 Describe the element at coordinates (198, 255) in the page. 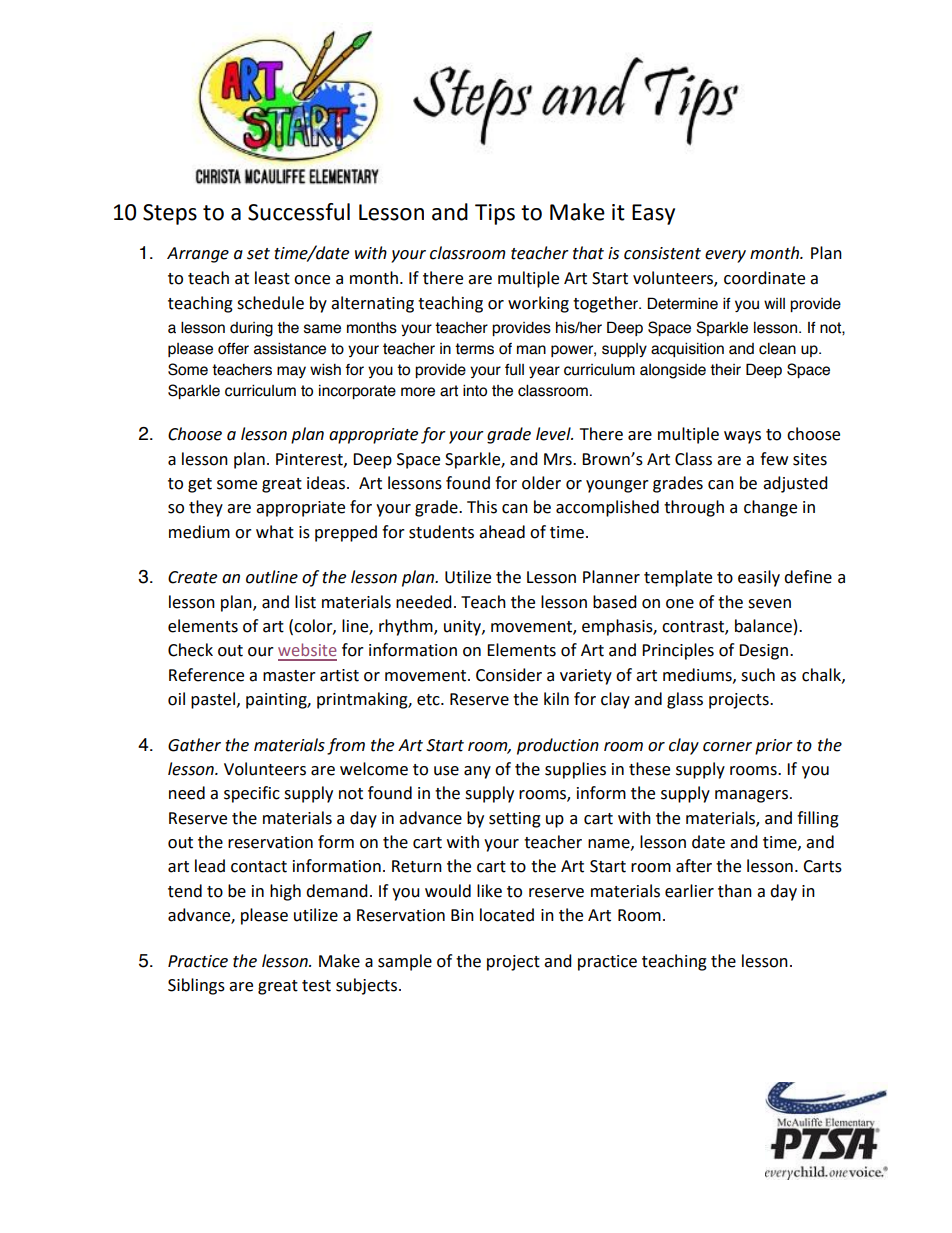

I see `Arrange` at that location.
